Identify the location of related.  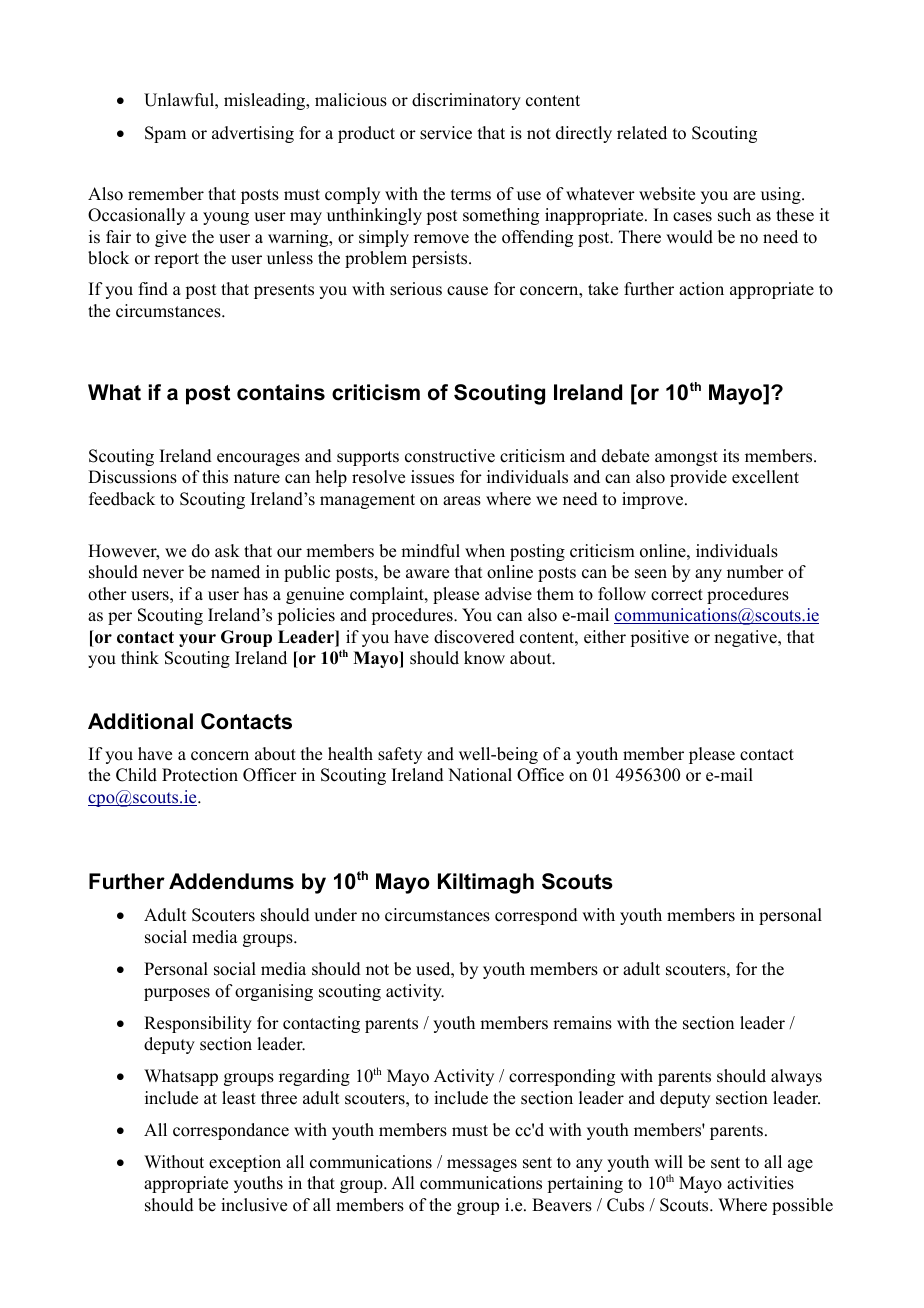
(642, 133).
